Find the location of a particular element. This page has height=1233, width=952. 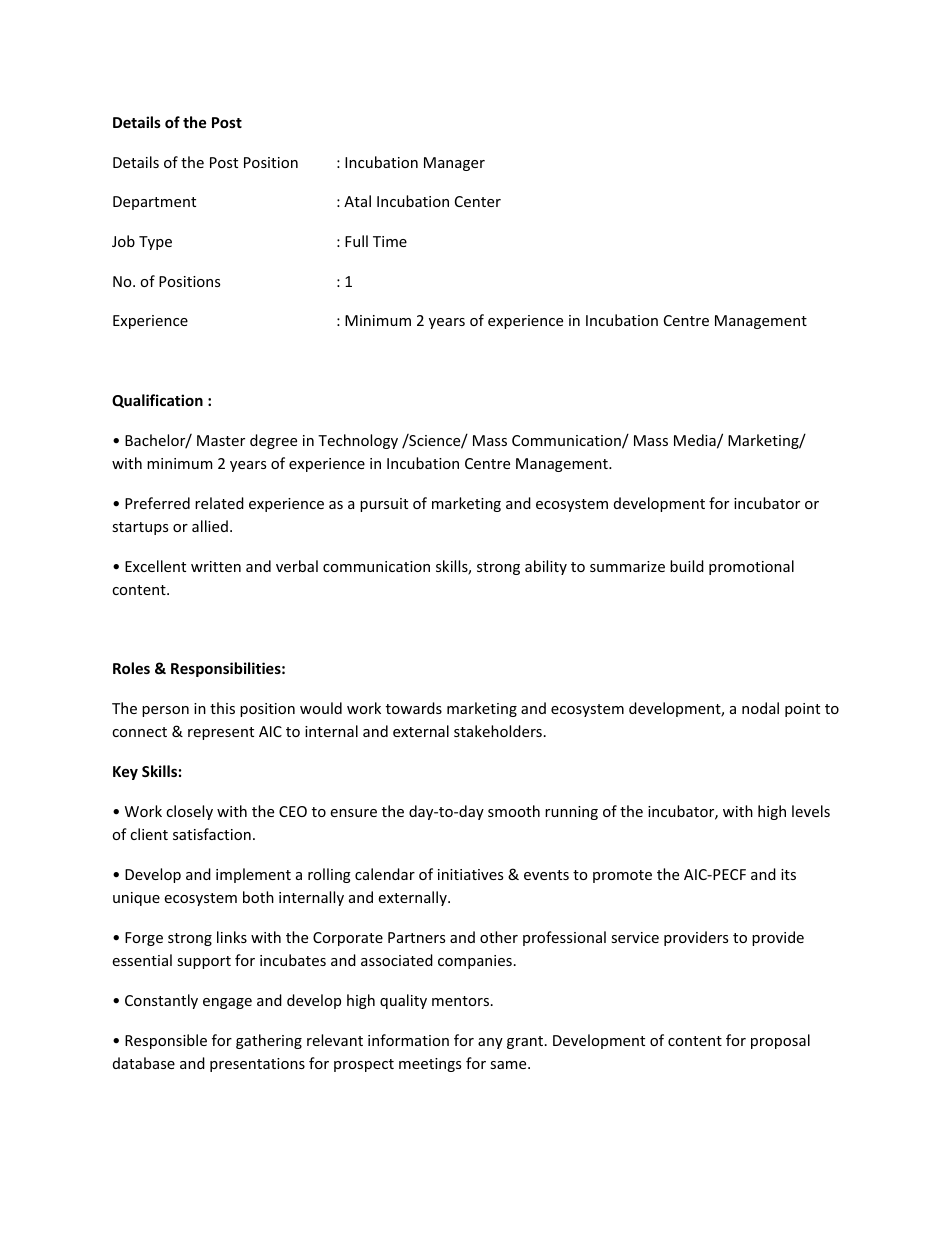

pursuit is located at coordinates (384, 505).
